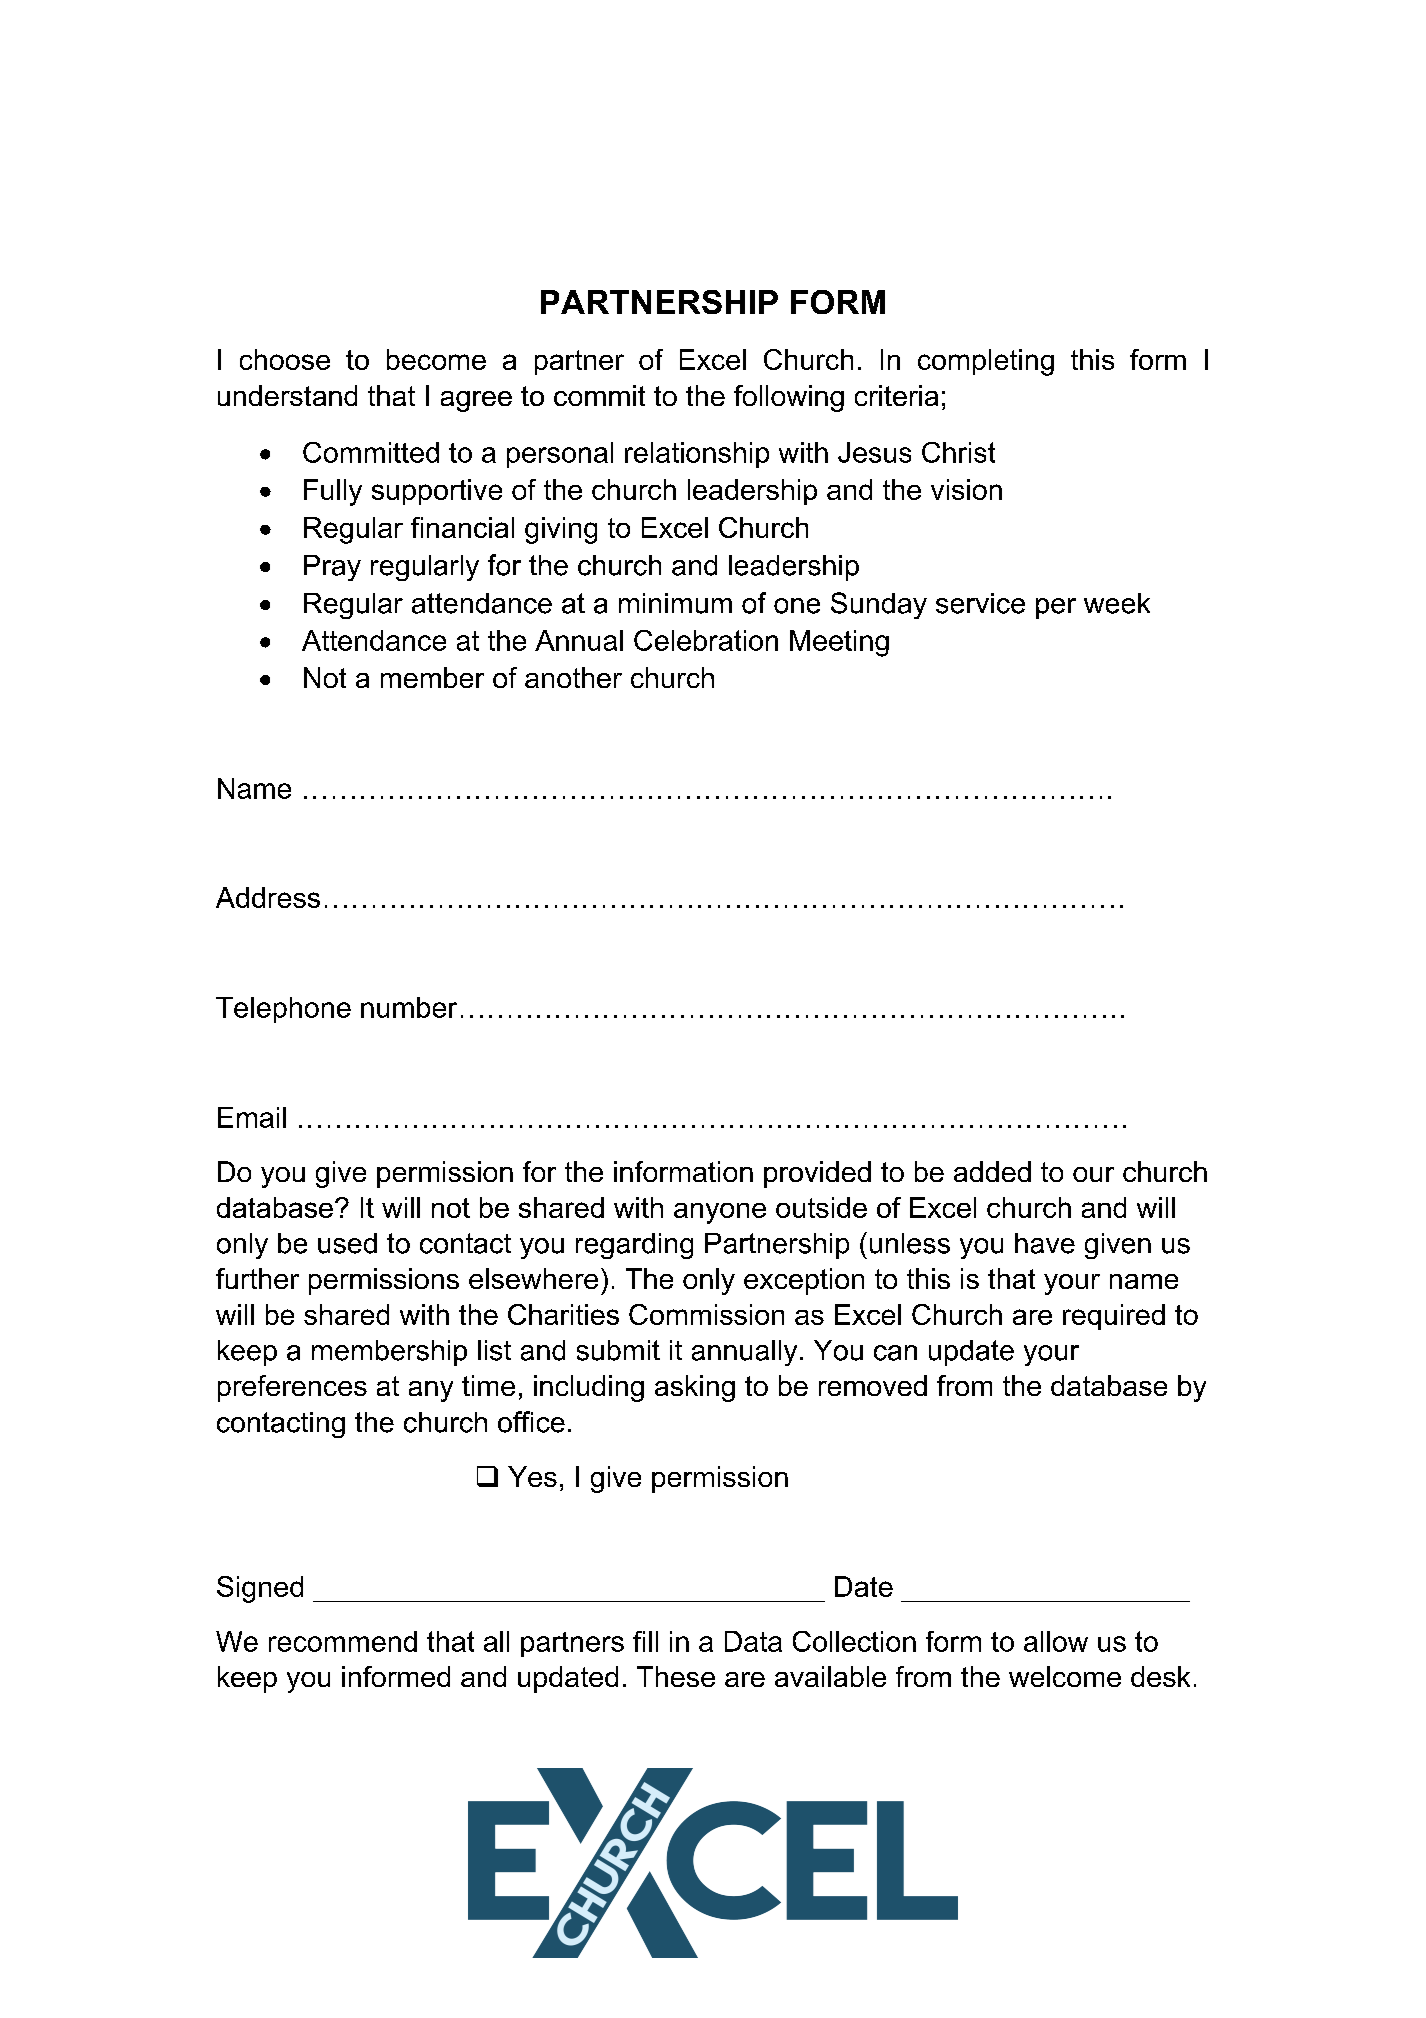  I want to click on recommend, so click(343, 1641).
